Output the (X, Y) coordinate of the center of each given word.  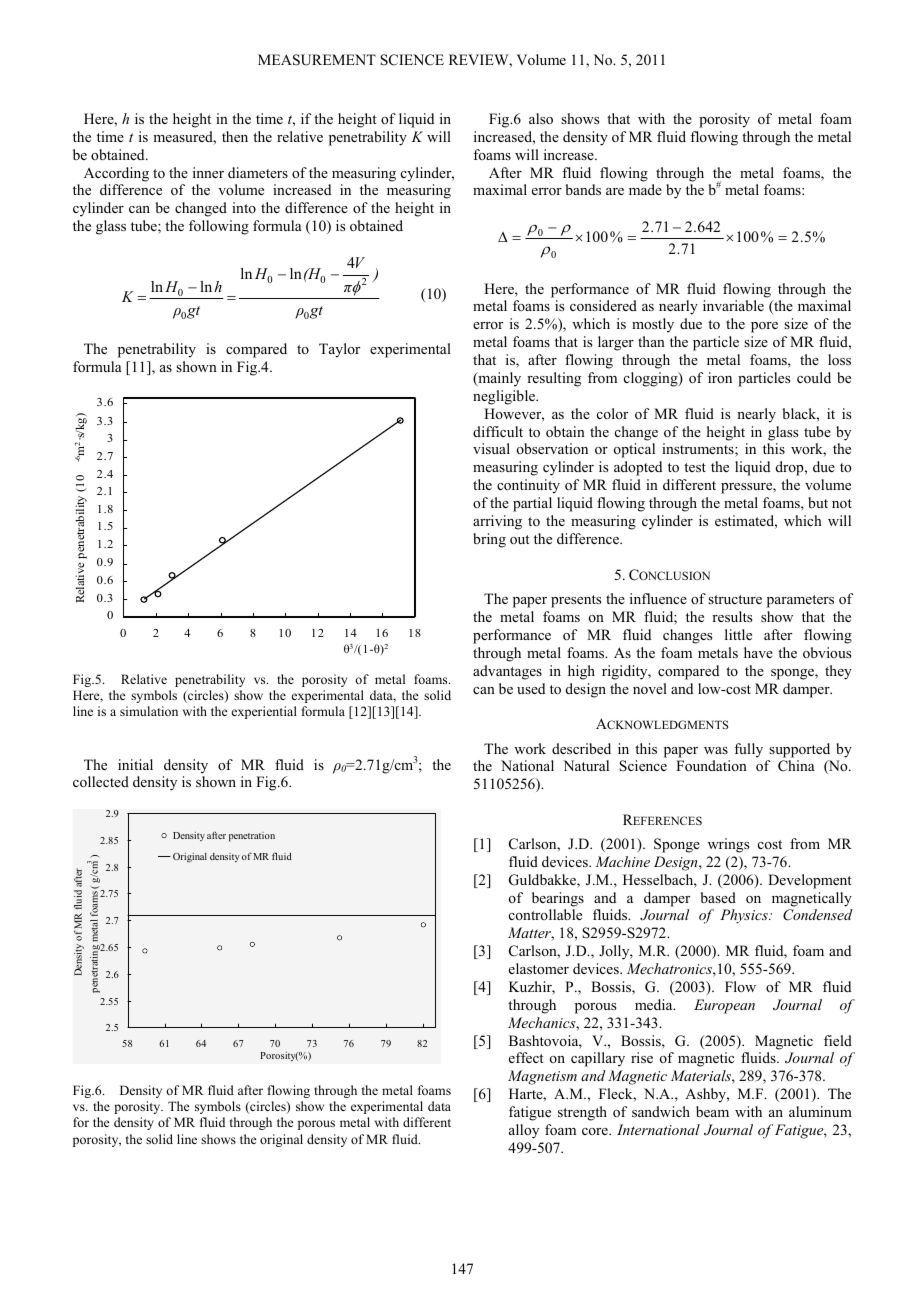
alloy (524, 1131)
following (219, 227)
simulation (149, 711)
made (645, 189)
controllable (545, 914)
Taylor (339, 350)
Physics (745, 916)
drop (791, 468)
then (235, 136)
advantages (507, 672)
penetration (252, 837)
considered (603, 305)
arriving (497, 522)
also (541, 119)
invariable (733, 305)
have (758, 652)
